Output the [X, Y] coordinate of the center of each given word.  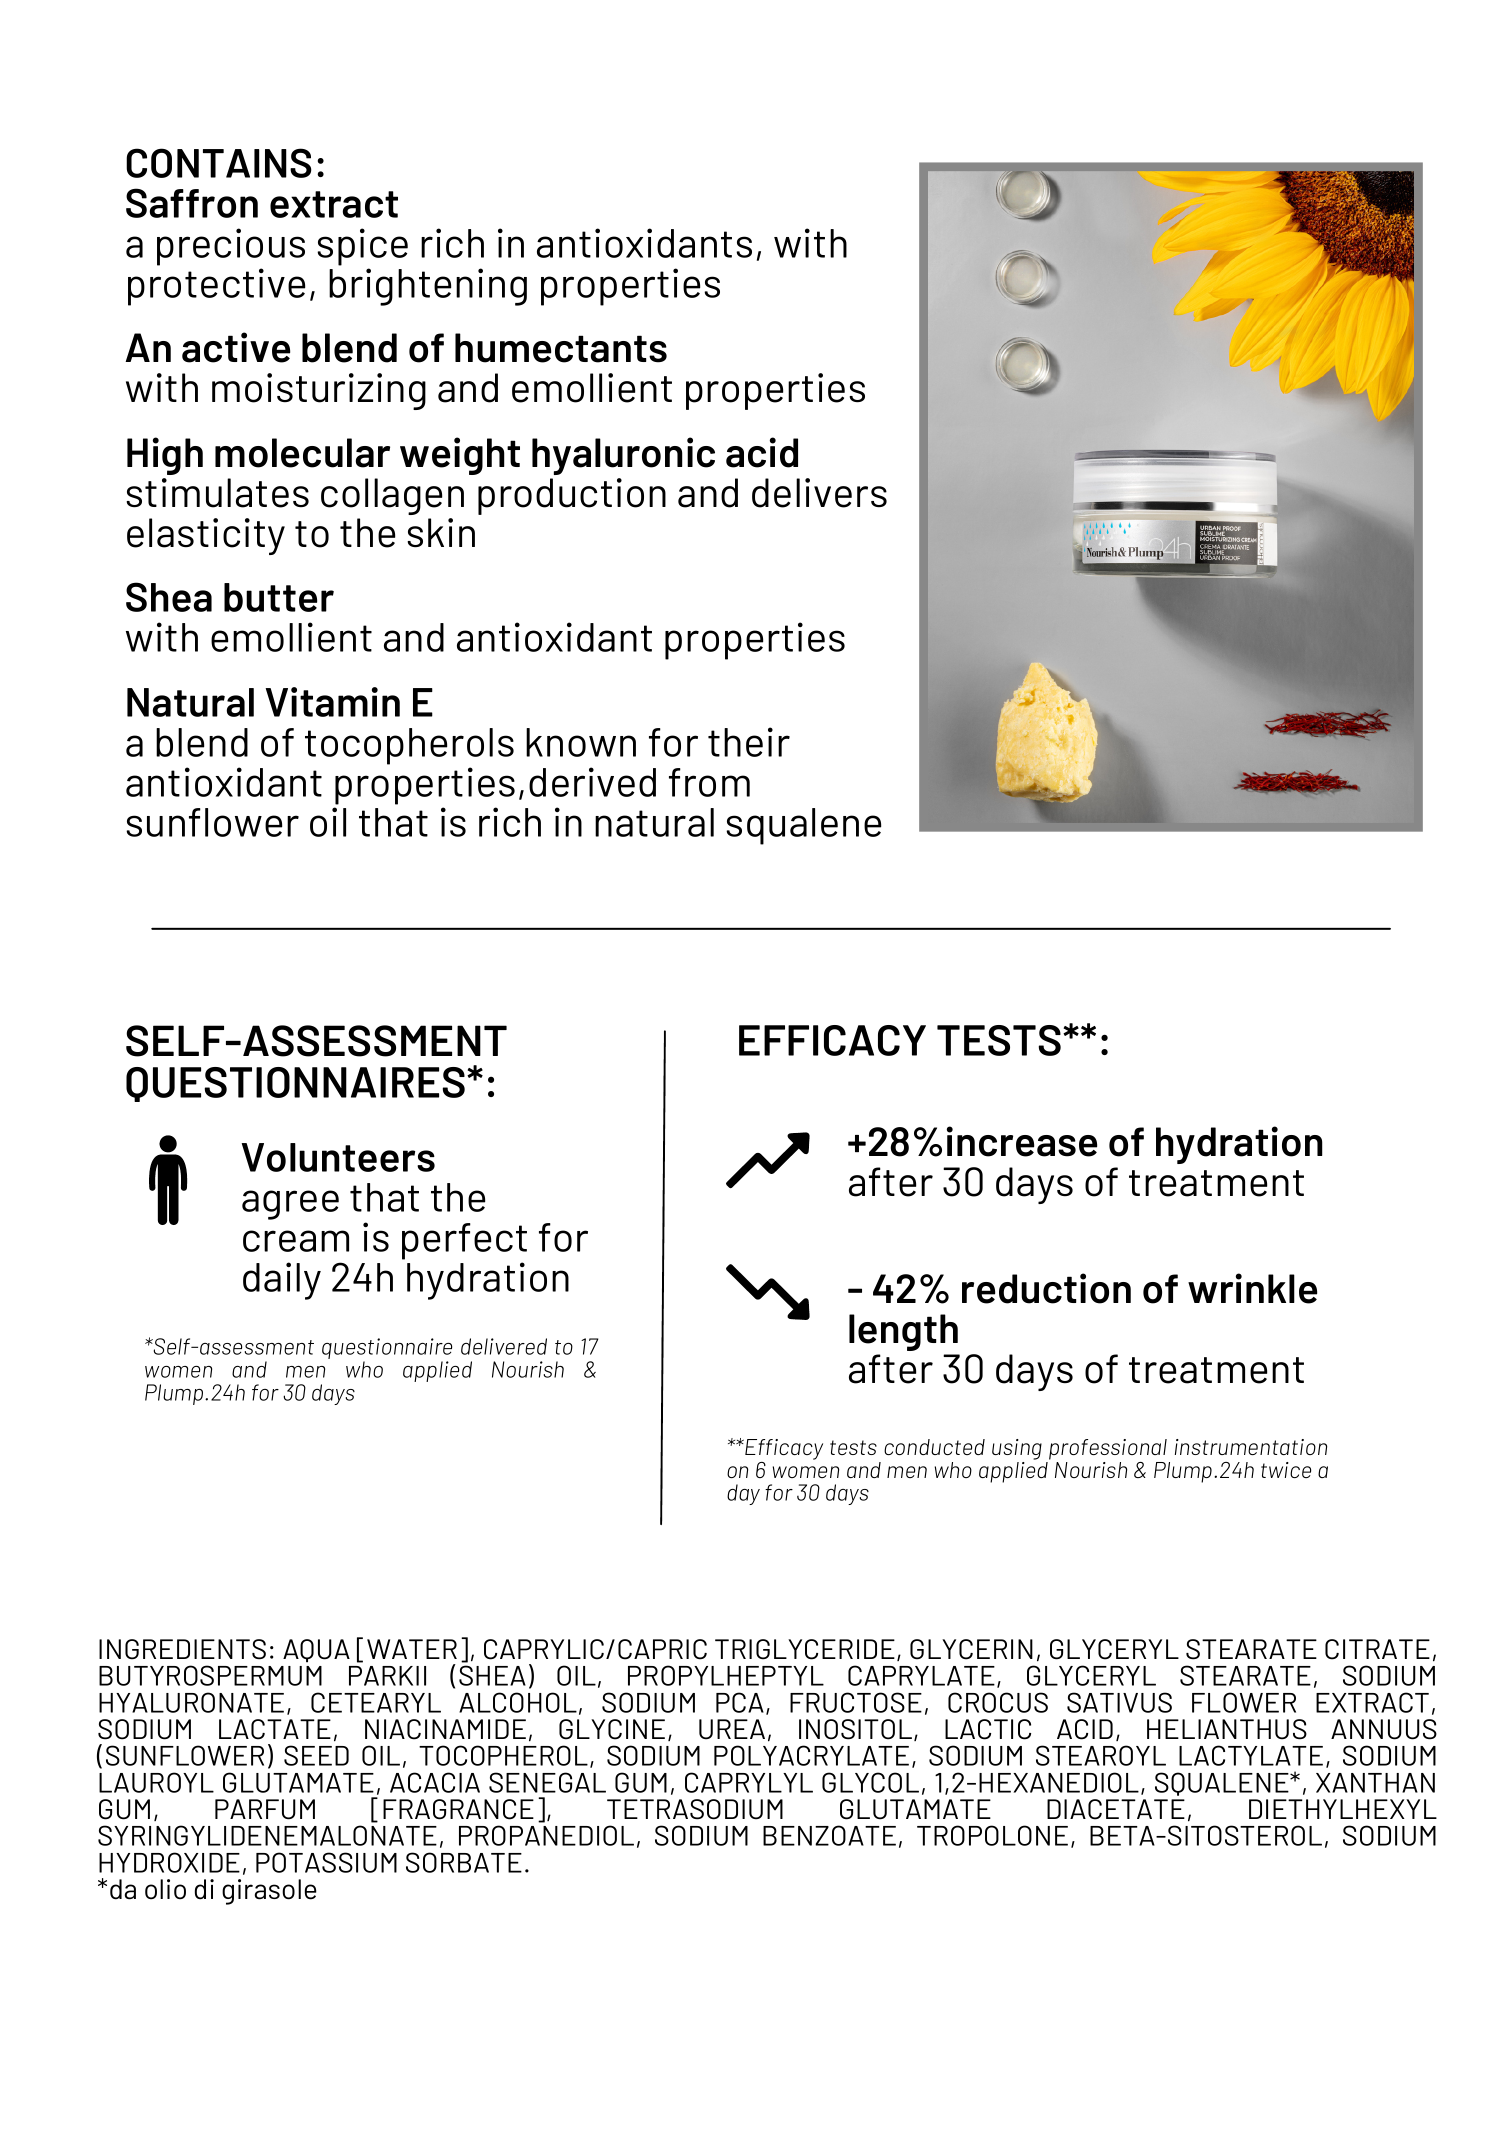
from [709, 782]
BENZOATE [829, 1835]
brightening [428, 287]
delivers [819, 493]
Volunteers [338, 1157]
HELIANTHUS [1227, 1729]
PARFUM [265, 1809]
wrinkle [1252, 1288]
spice [362, 247]
